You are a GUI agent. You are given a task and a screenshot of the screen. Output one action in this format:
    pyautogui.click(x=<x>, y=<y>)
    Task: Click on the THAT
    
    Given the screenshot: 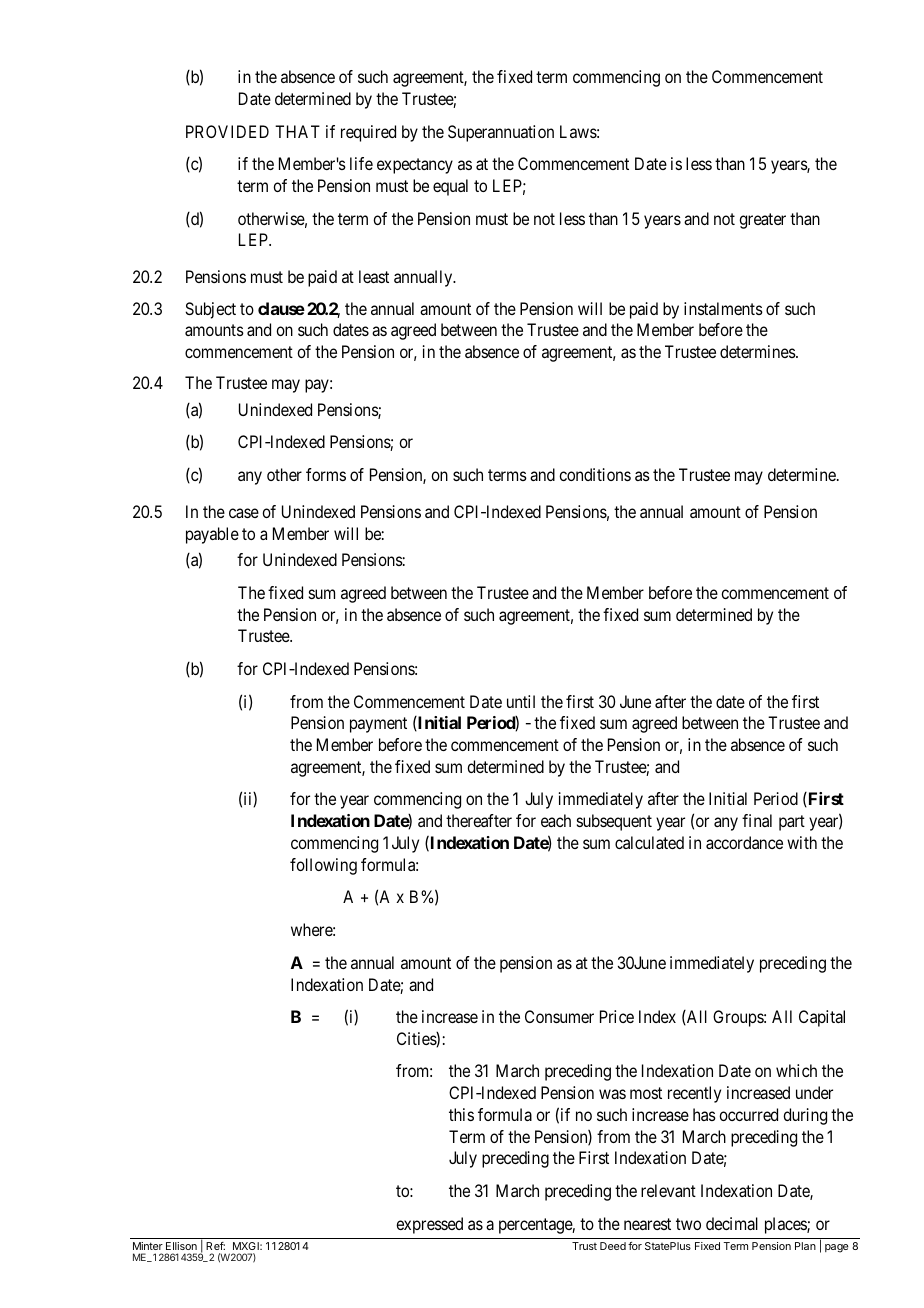 What is the action you would take?
    pyautogui.click(x=297, y=131)
